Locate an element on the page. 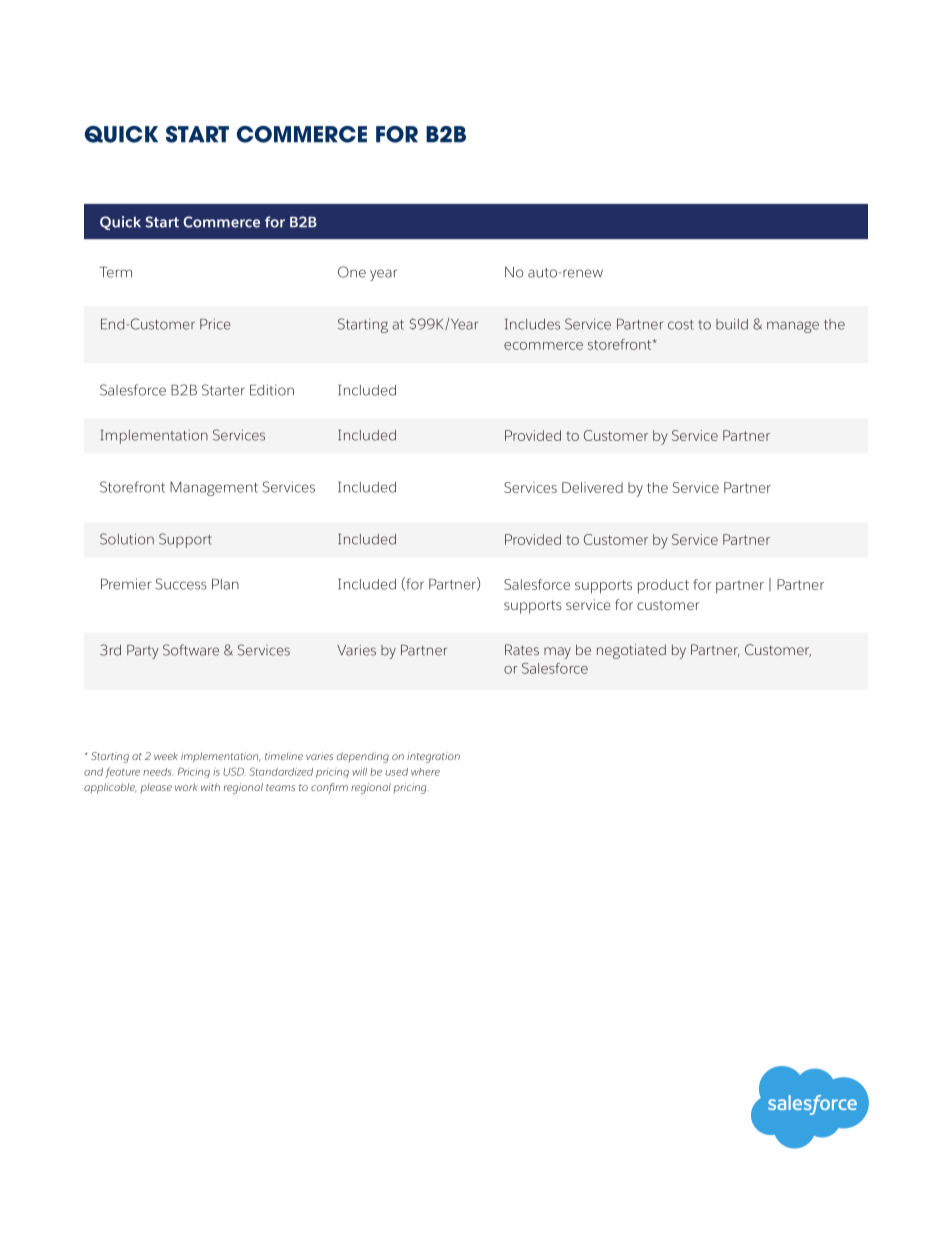 The width and height of the document is (952, 1233). product is located at coordinates (663, 586).
